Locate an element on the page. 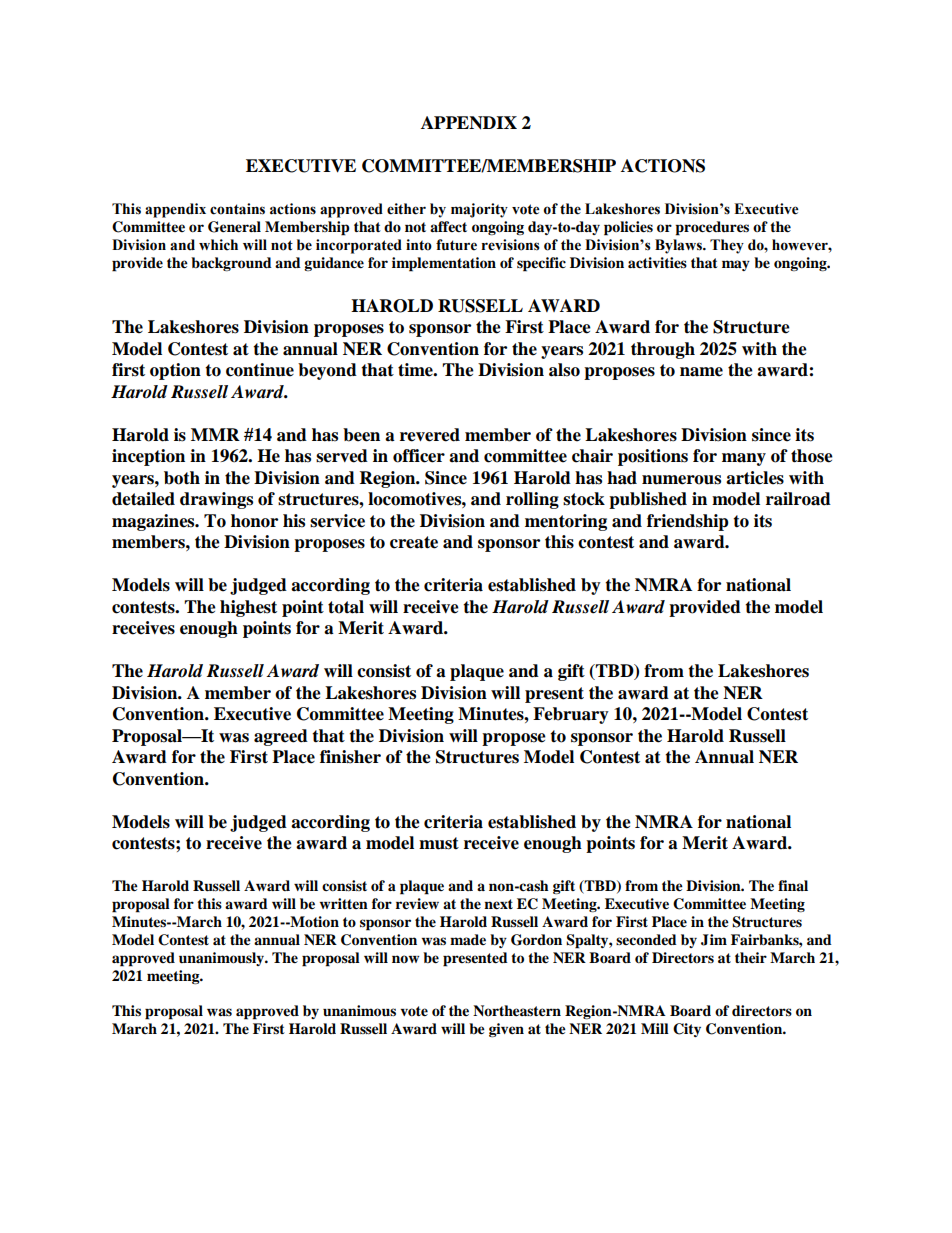  Northeastern is located at coordinates (517, 1011).
